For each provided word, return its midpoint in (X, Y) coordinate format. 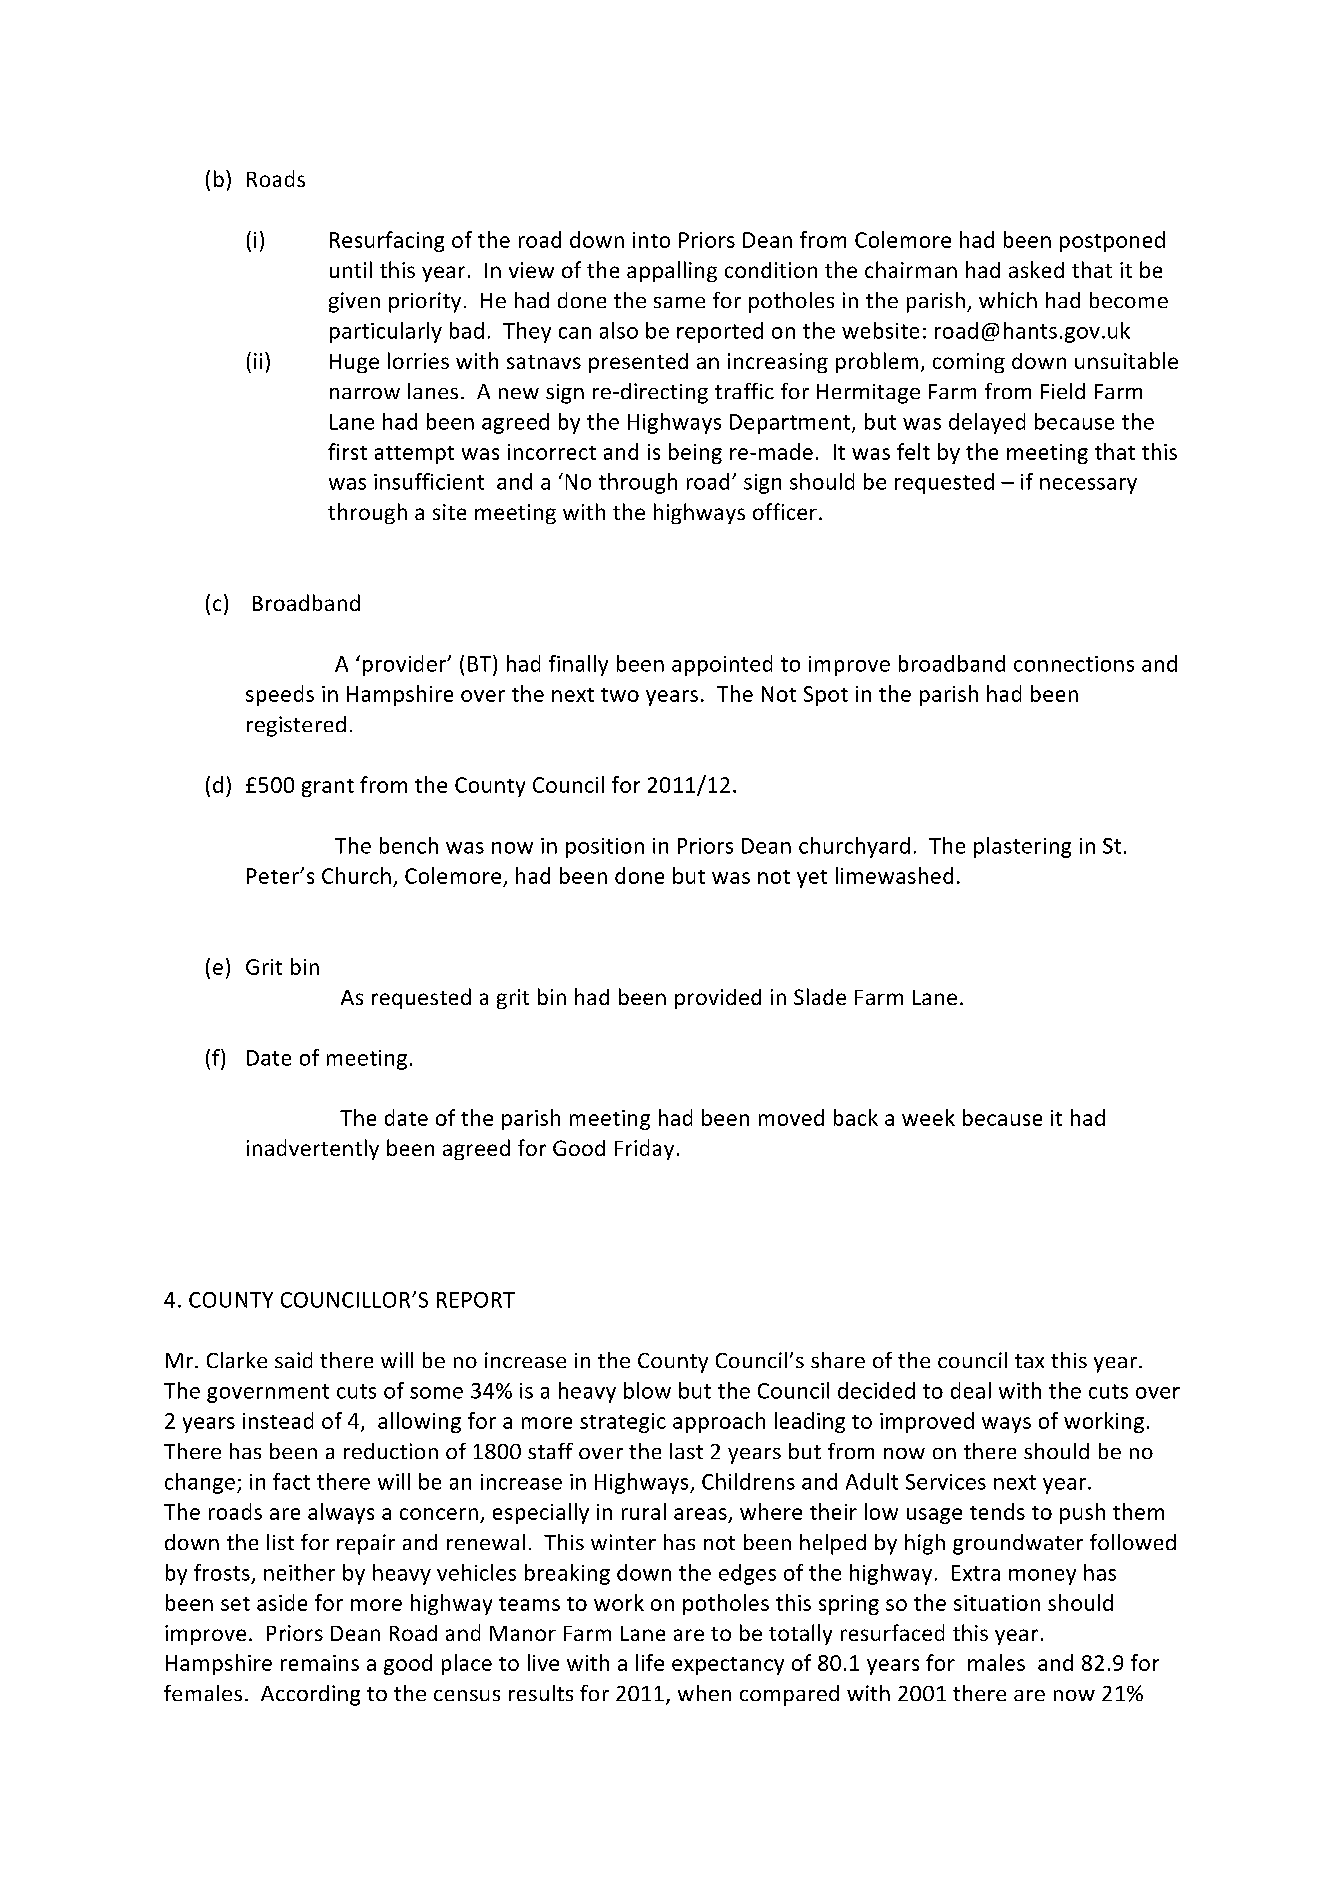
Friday (644, 1149)
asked (1036, 269)
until (351, 269)
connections (1074, 664)
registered (296, 726)
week (928, 1117)
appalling (672, 271)
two (620, 695)
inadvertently (313, 1149)
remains (320, 1663)
